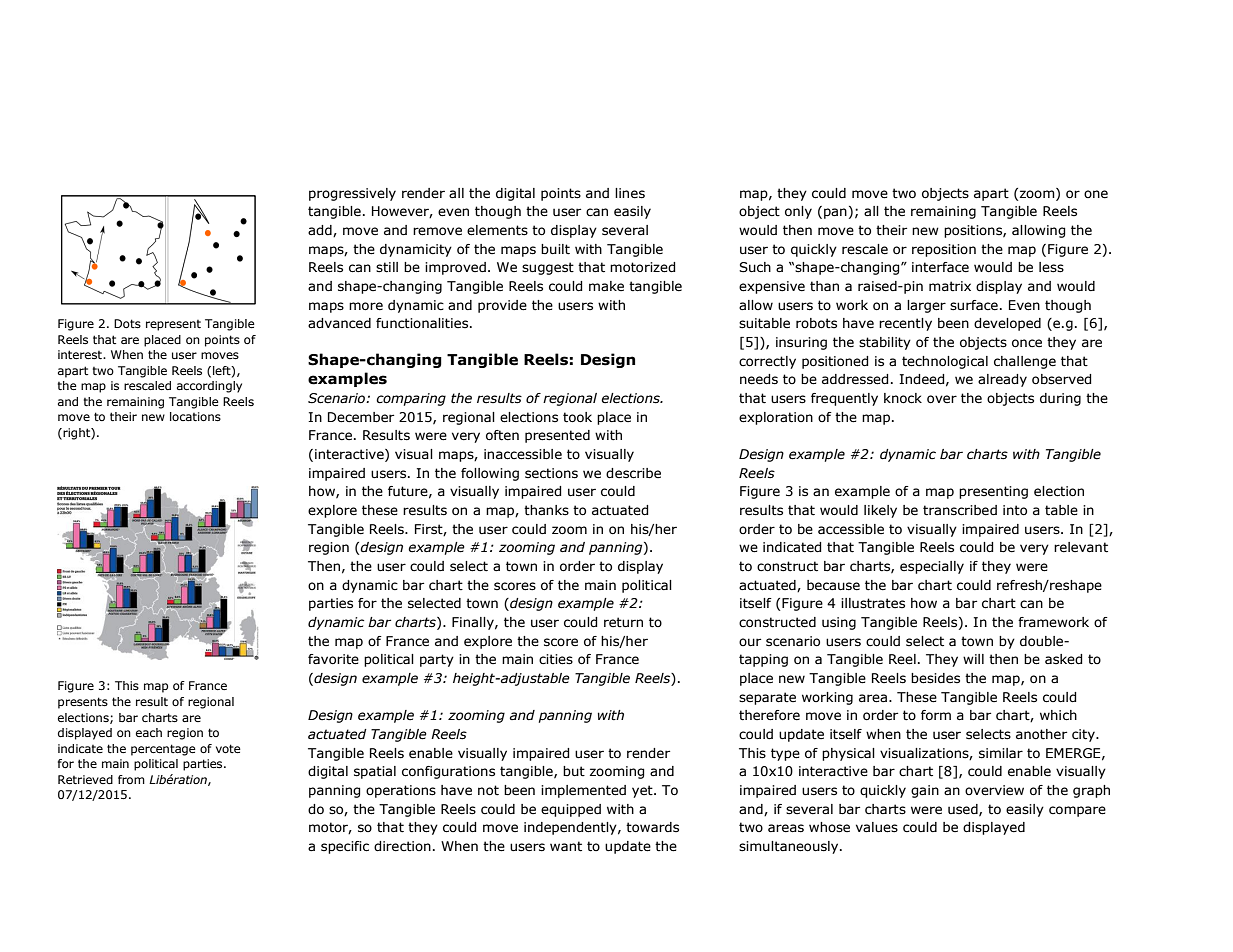  Describe the element at coordinates (571, 810) in the document. I see `equipped` at that location.
